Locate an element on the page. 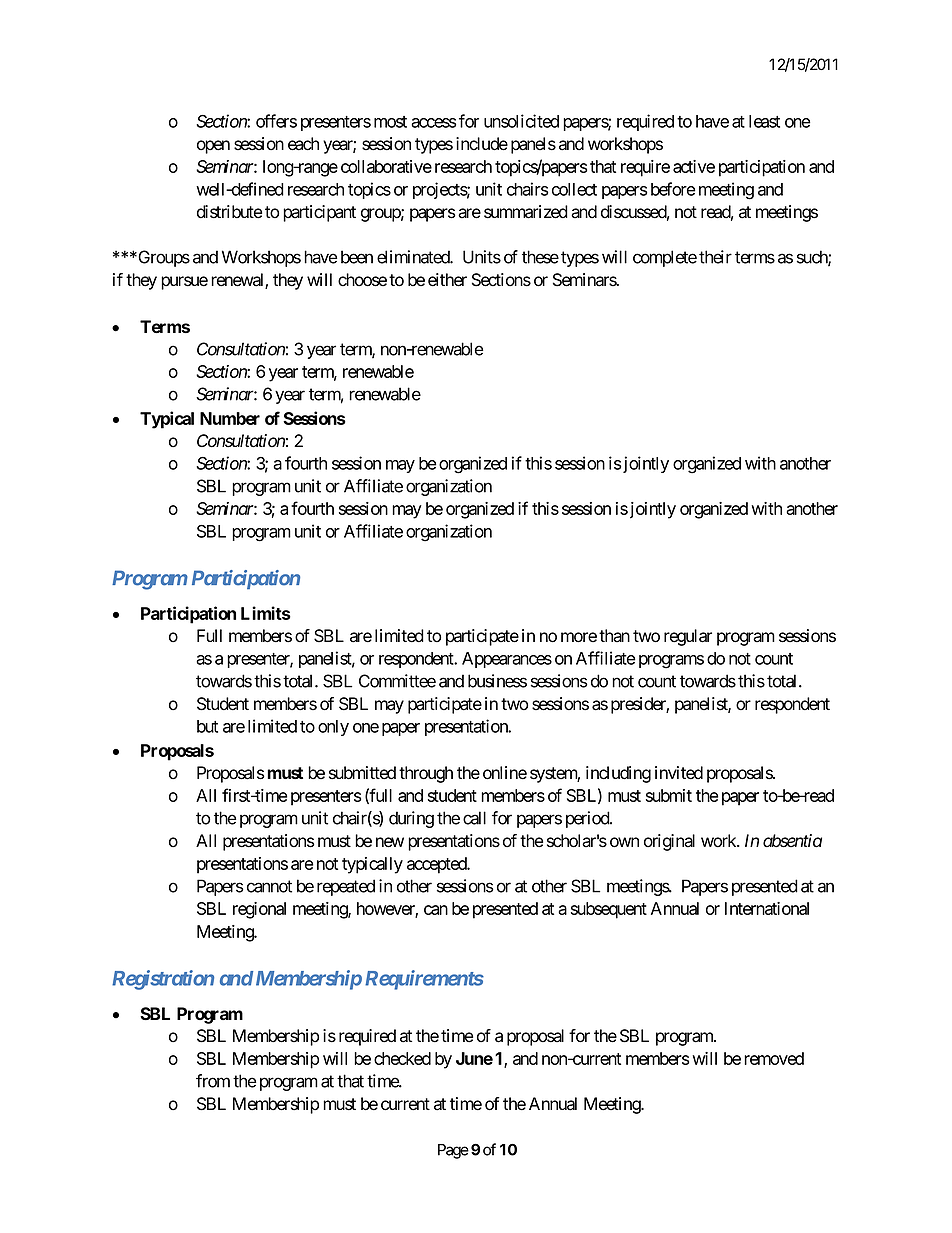  cannot is located at coordinates (269, 886).
